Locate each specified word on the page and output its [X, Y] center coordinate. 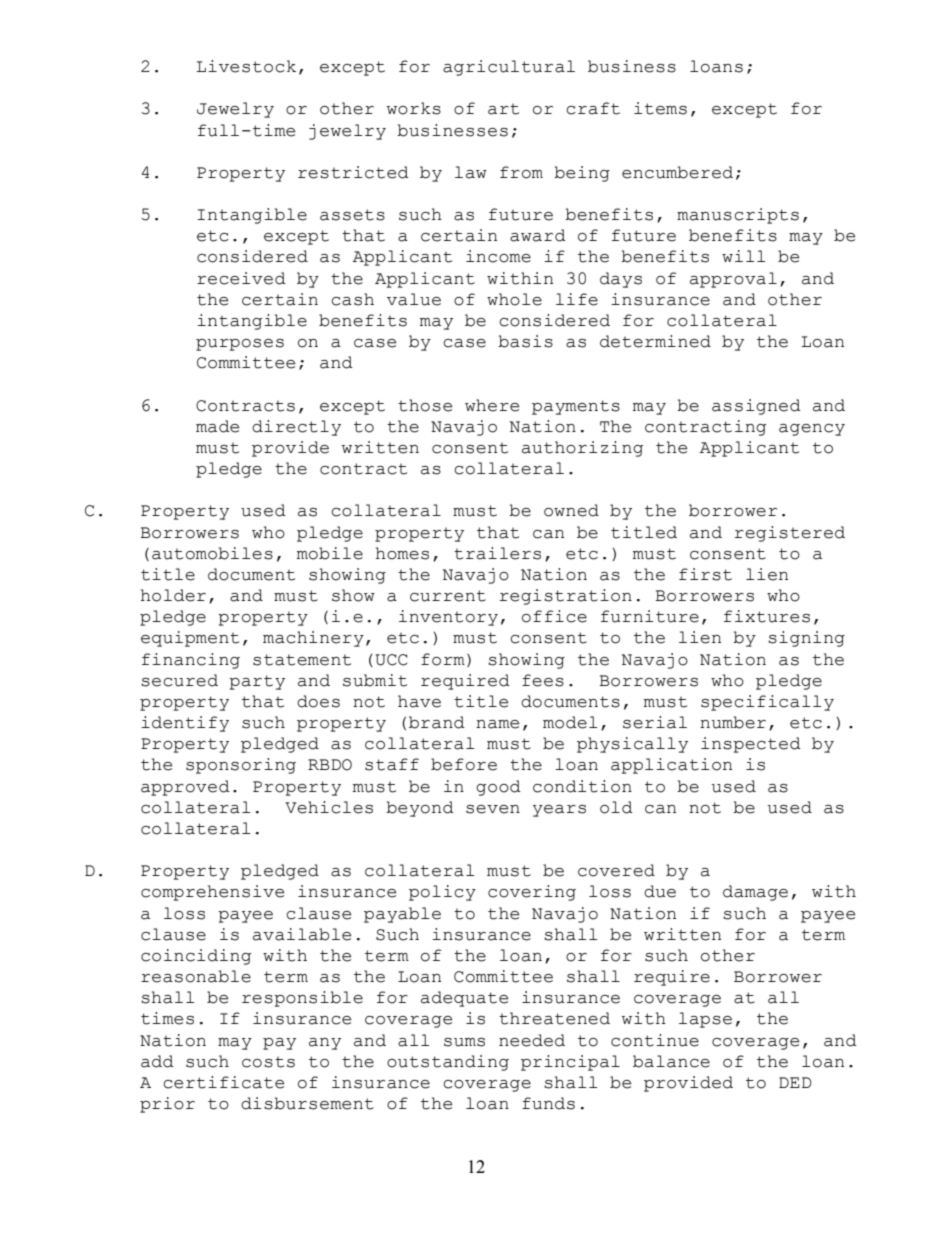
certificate [223, 1082]
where [492, 405]
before [464, 764]
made [217, 426]
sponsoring [241, 766]
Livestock [246, 66]
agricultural [509, 68]
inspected [751, 745]
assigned [756, 407]
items [660, 108]
